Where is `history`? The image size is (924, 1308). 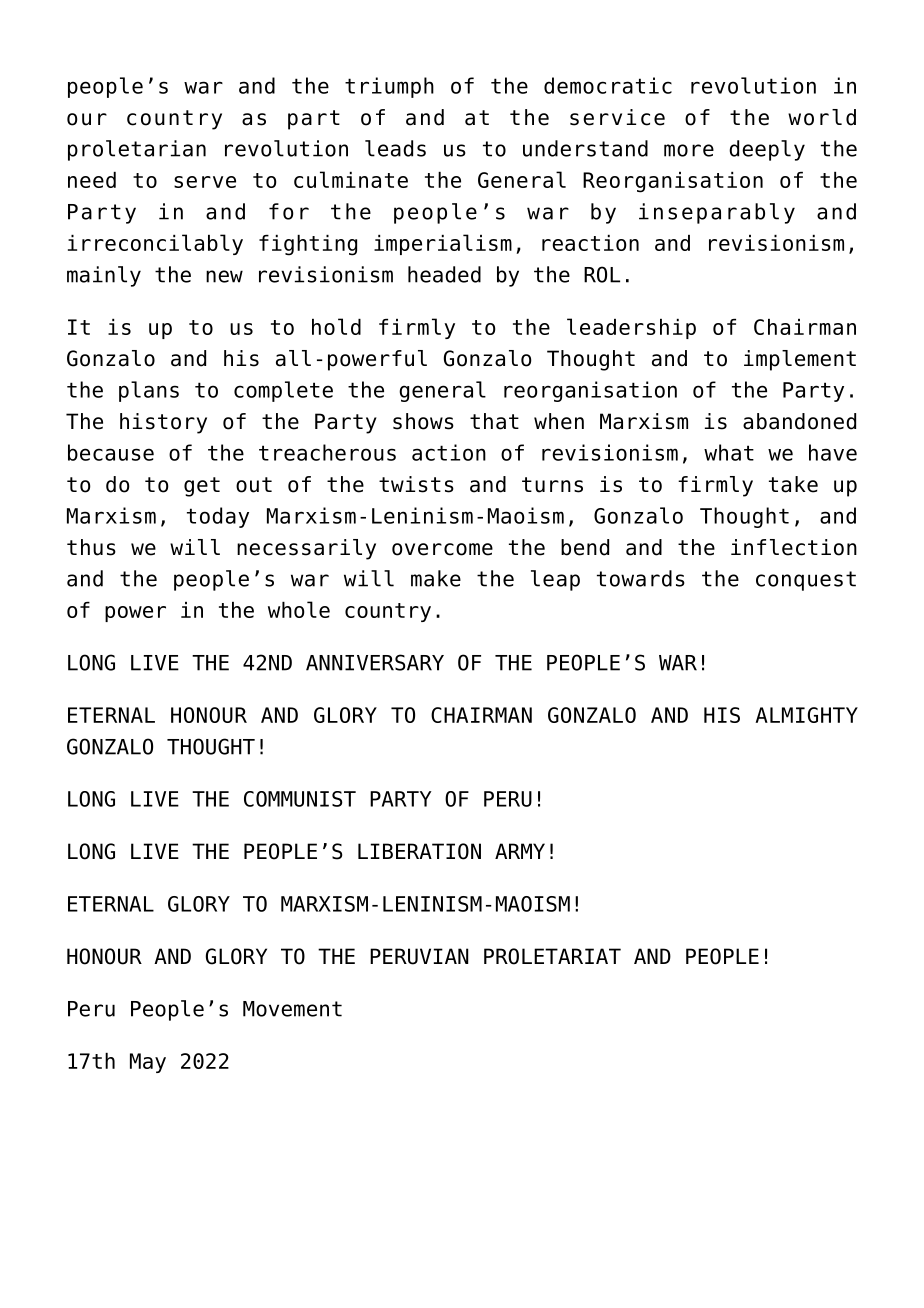
history is located at coordinates (163, 423).
